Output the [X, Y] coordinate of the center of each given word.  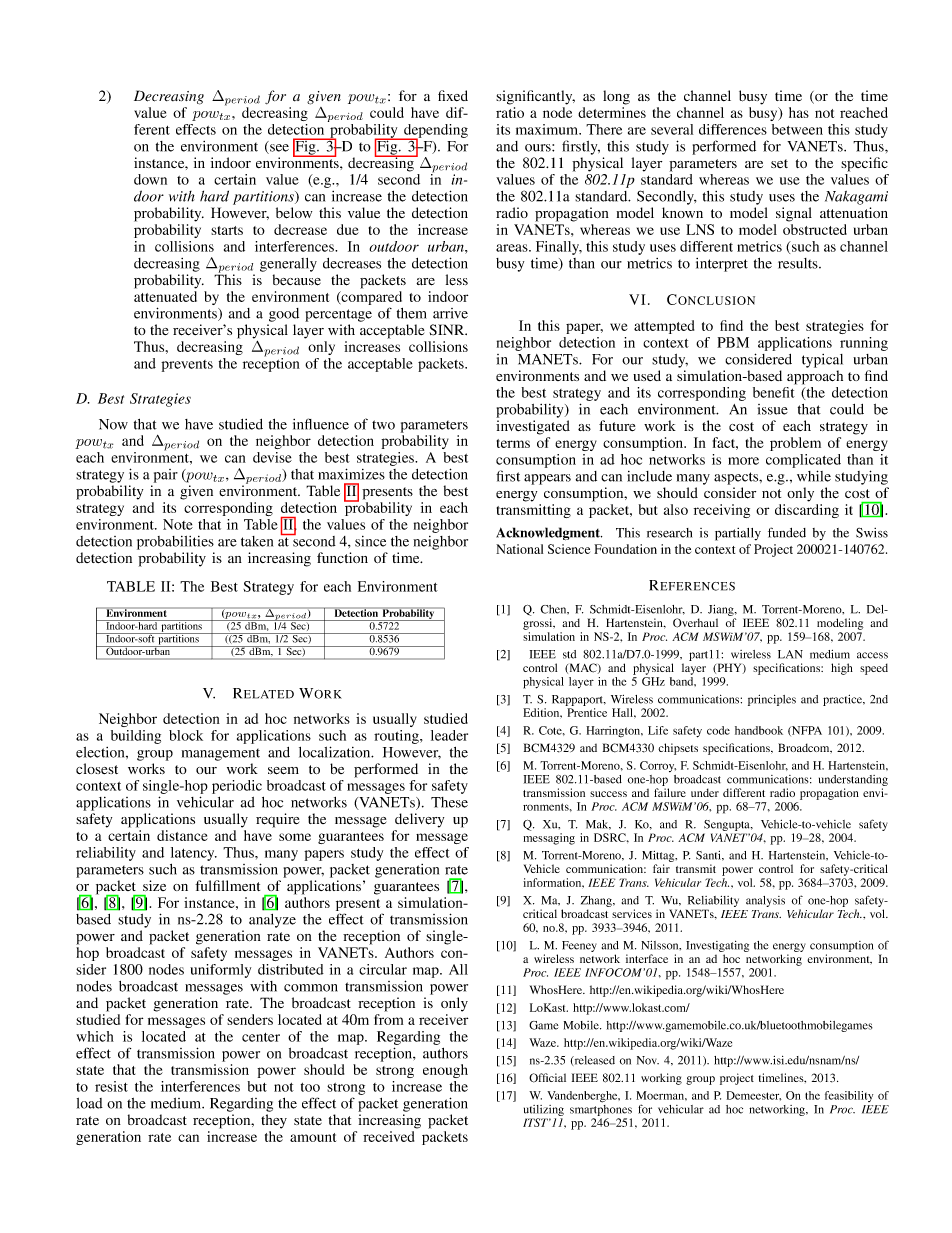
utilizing [544, 1110]
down [150, 179]
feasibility [849, 1096]
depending [435, 132]
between [797, 129]
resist [111, 1086]
